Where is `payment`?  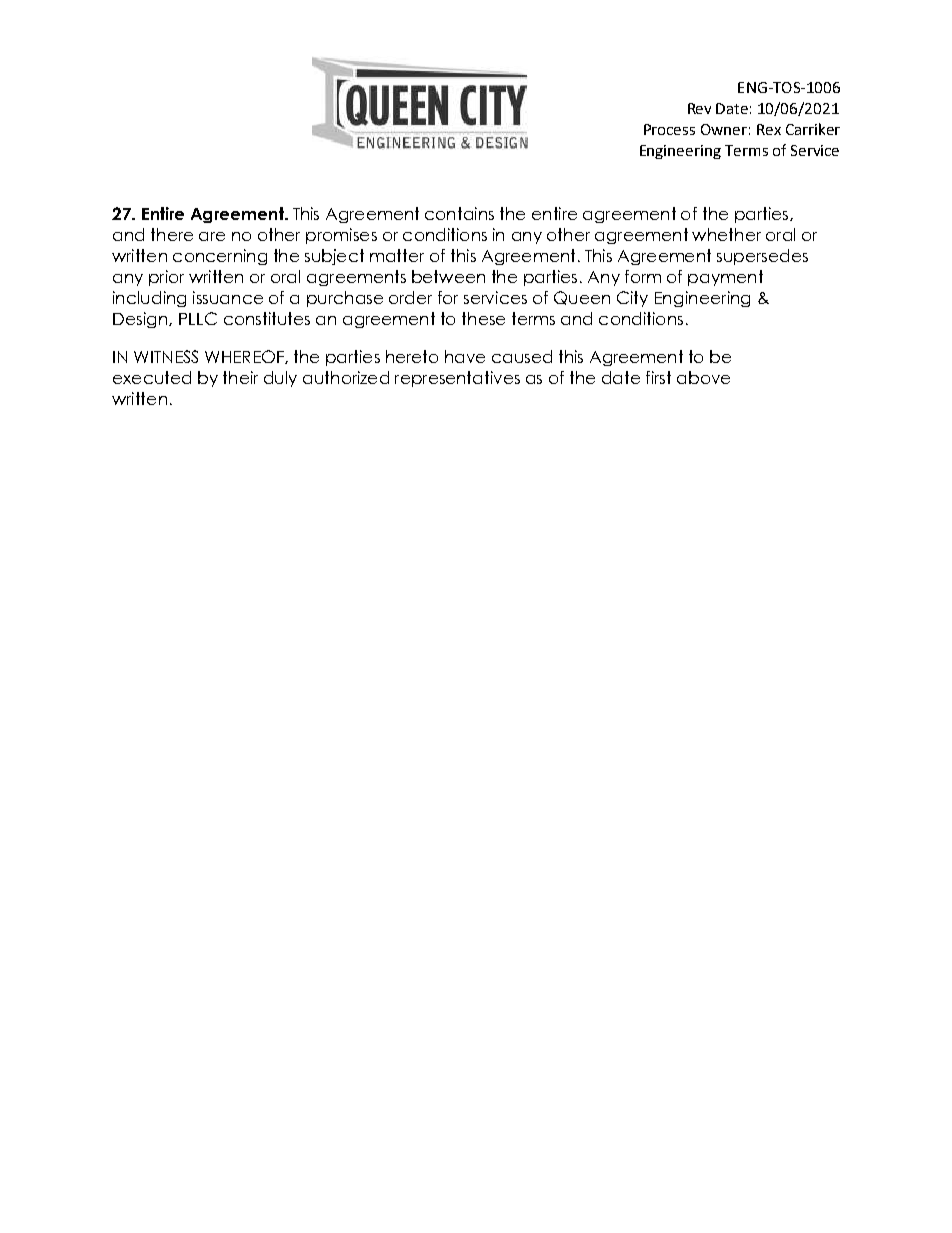 payment is located at coordinates (725, 278).
